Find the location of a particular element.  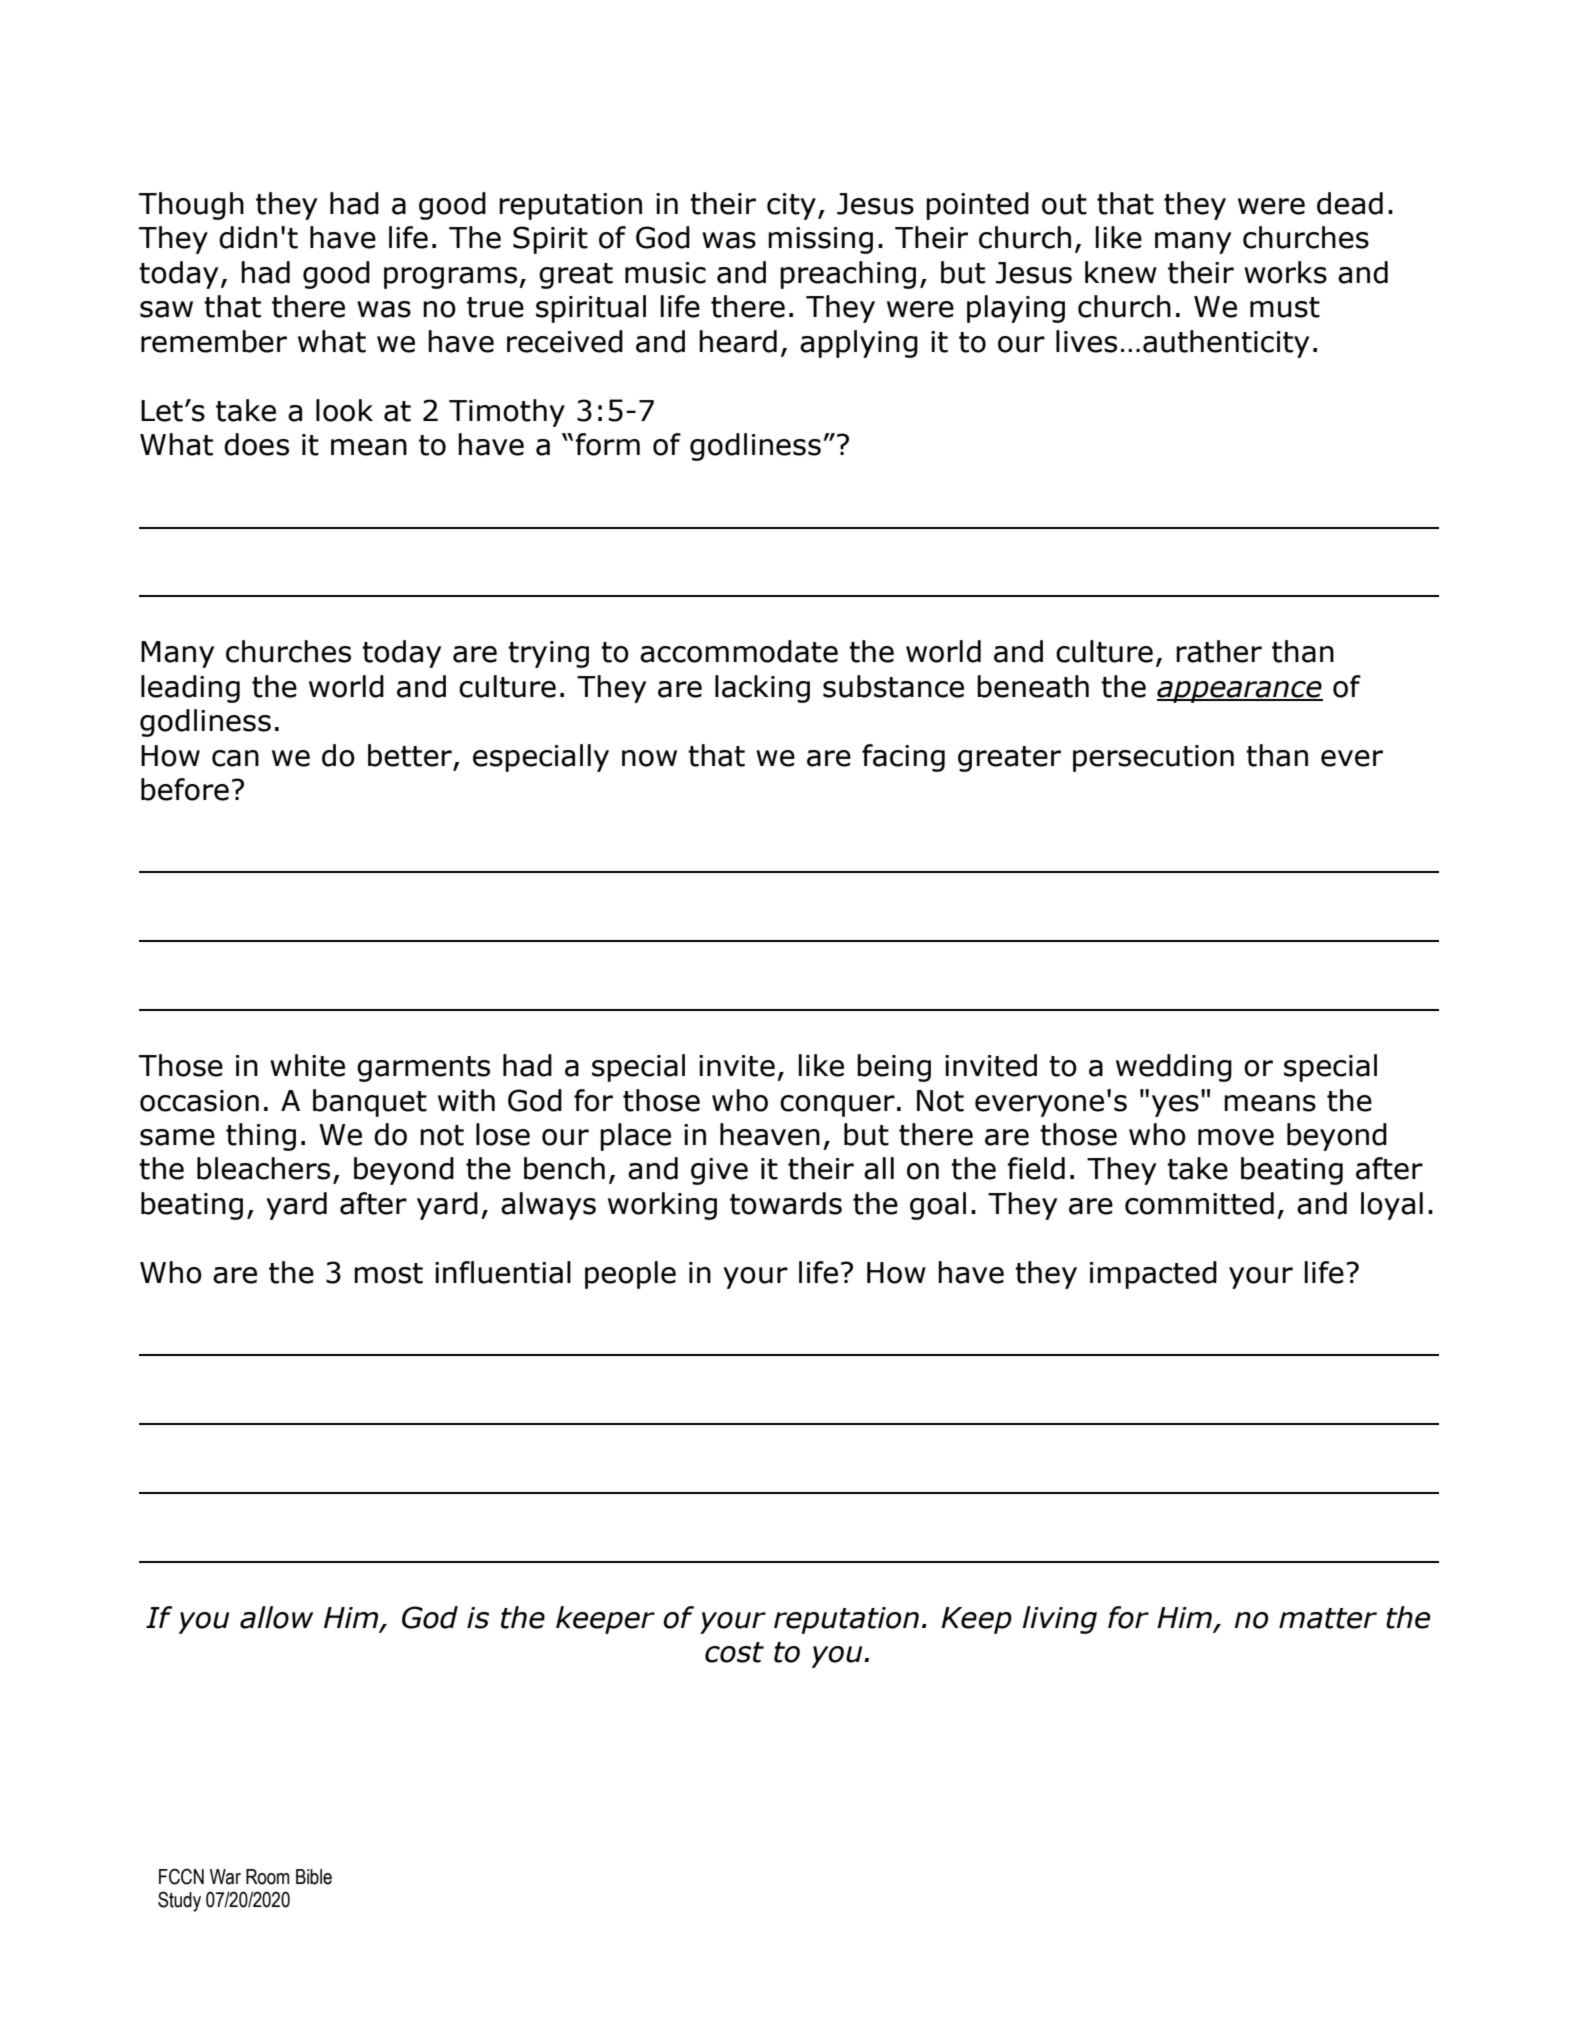

rather is located at coordinates (1219, 651).
